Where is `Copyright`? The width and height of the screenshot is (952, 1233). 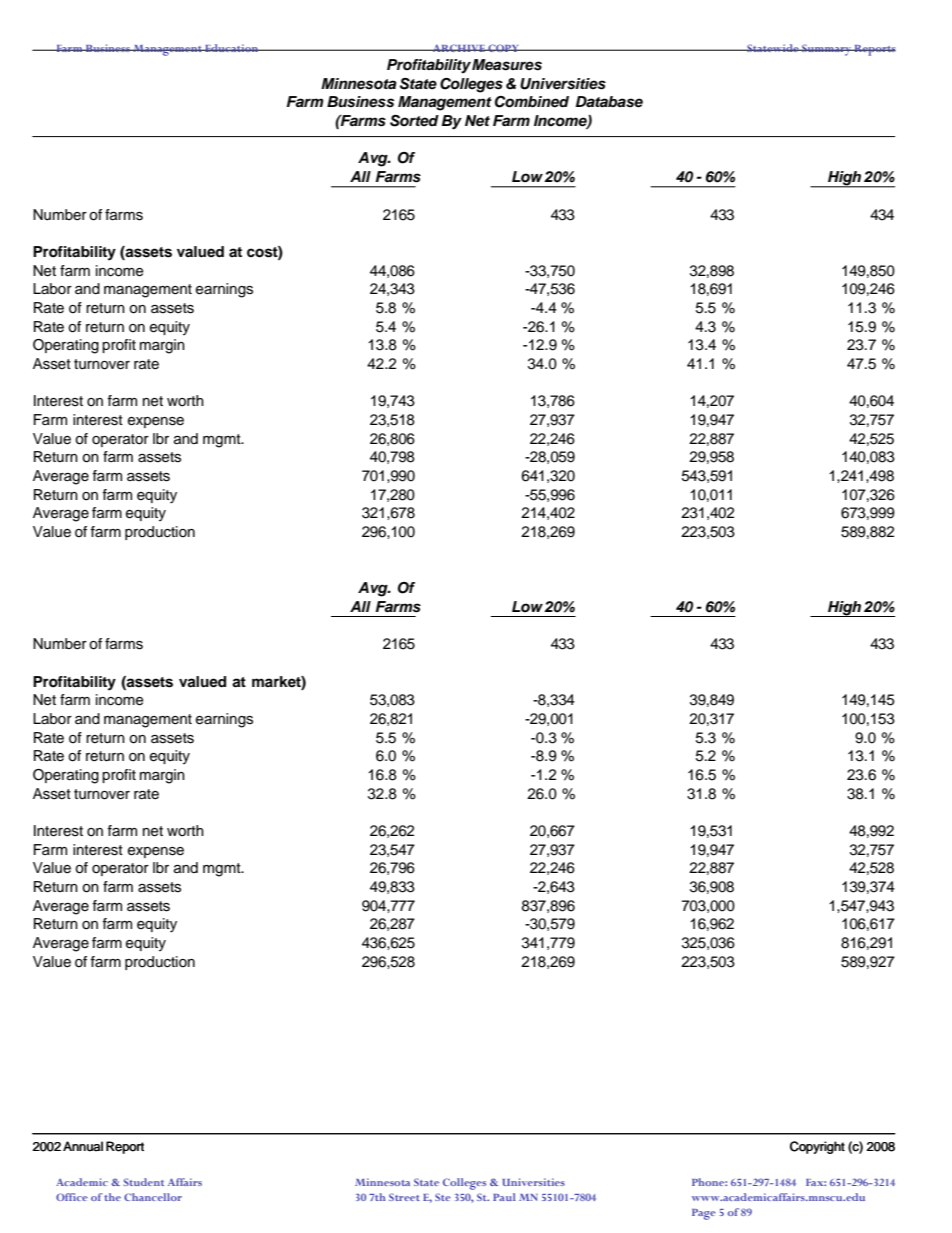 Copyright is located at coordinates (817, 1147).
